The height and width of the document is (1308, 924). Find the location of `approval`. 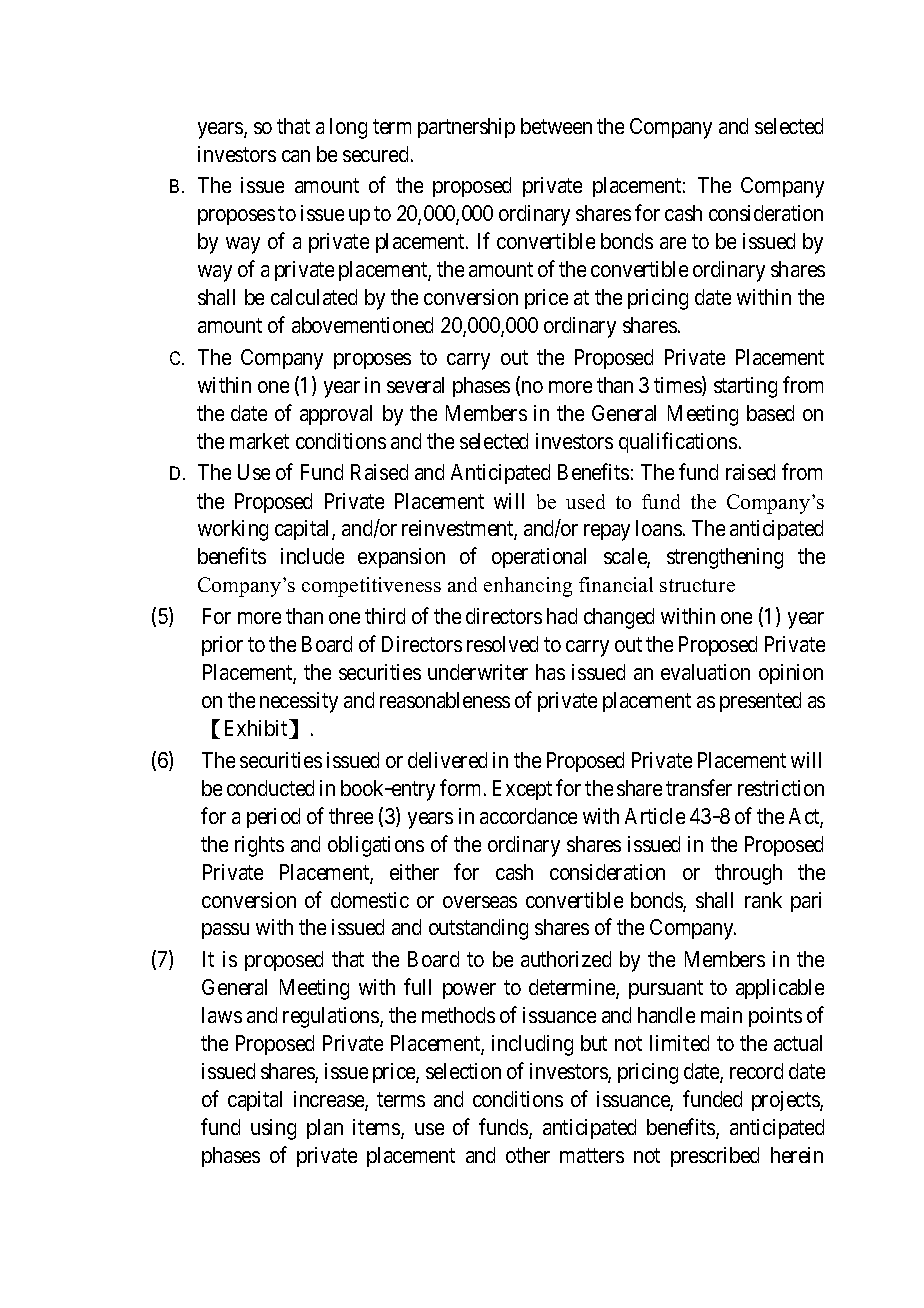

approval is located at coordinates (336, 415).
